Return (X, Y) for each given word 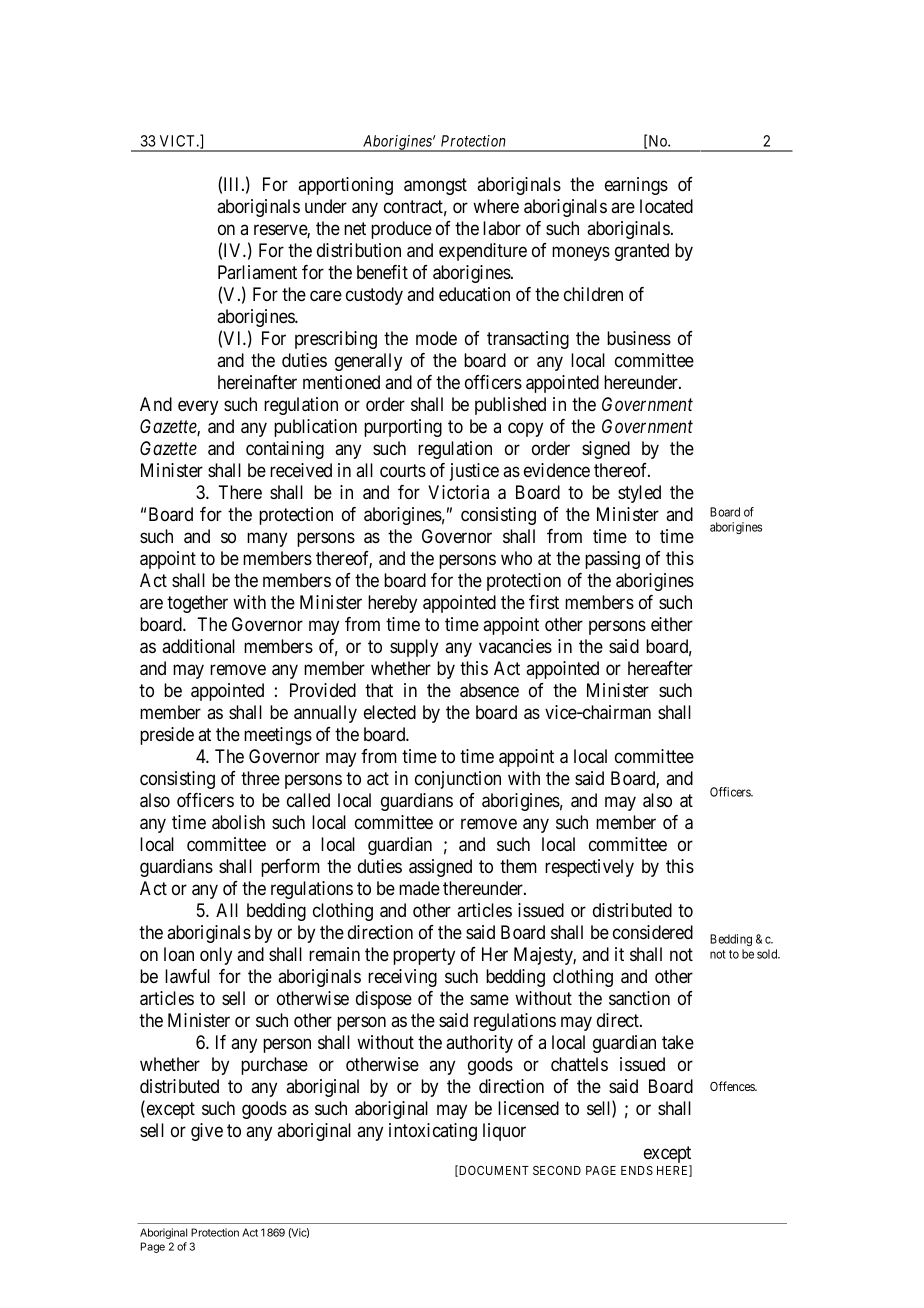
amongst (435, 186)
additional (198, 646)
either (672, 624)
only (216, 956)
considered (653, 932)
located (666, 206)
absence (489, 690)
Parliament (257, 272)
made (419, 888)
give (207, 1132)
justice (474, 472)
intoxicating (433, 1132)
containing (285, 450)
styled (639, 494)
